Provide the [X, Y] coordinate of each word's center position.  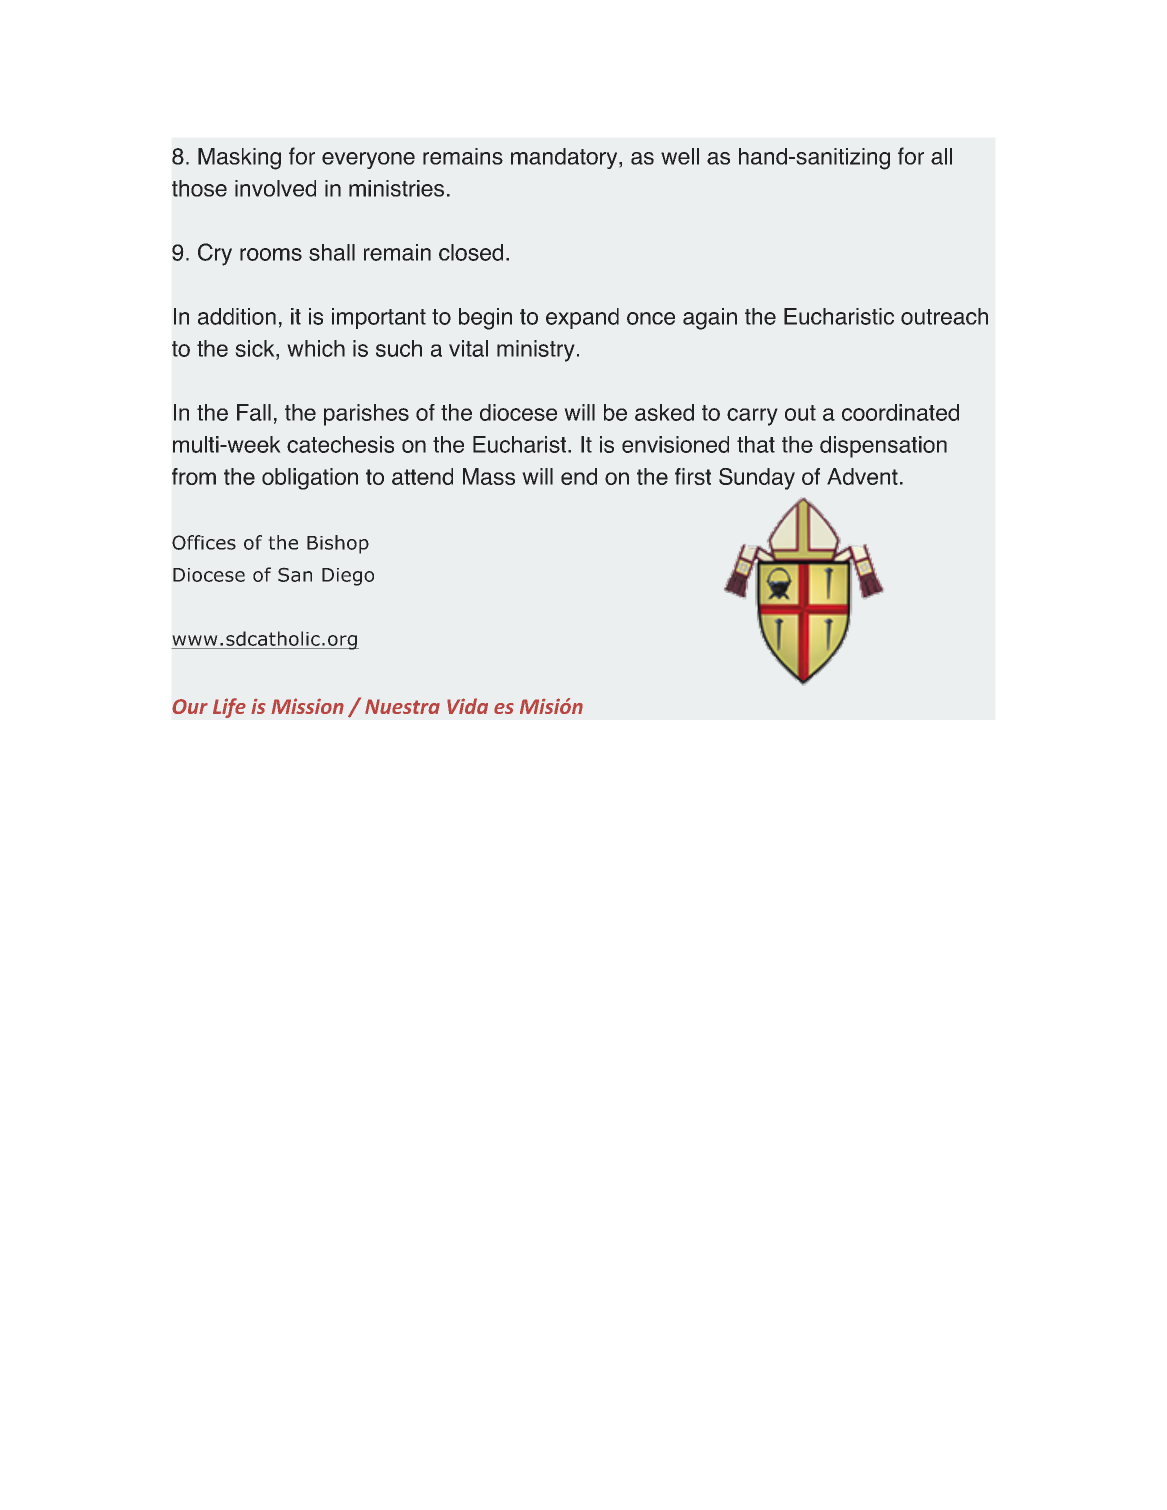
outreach [944, 316]
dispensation [883, 447]
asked [664, 412]
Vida [467, 706]
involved [275, 188]
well [680, 156]
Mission [307, 706]
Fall [254, 412]
